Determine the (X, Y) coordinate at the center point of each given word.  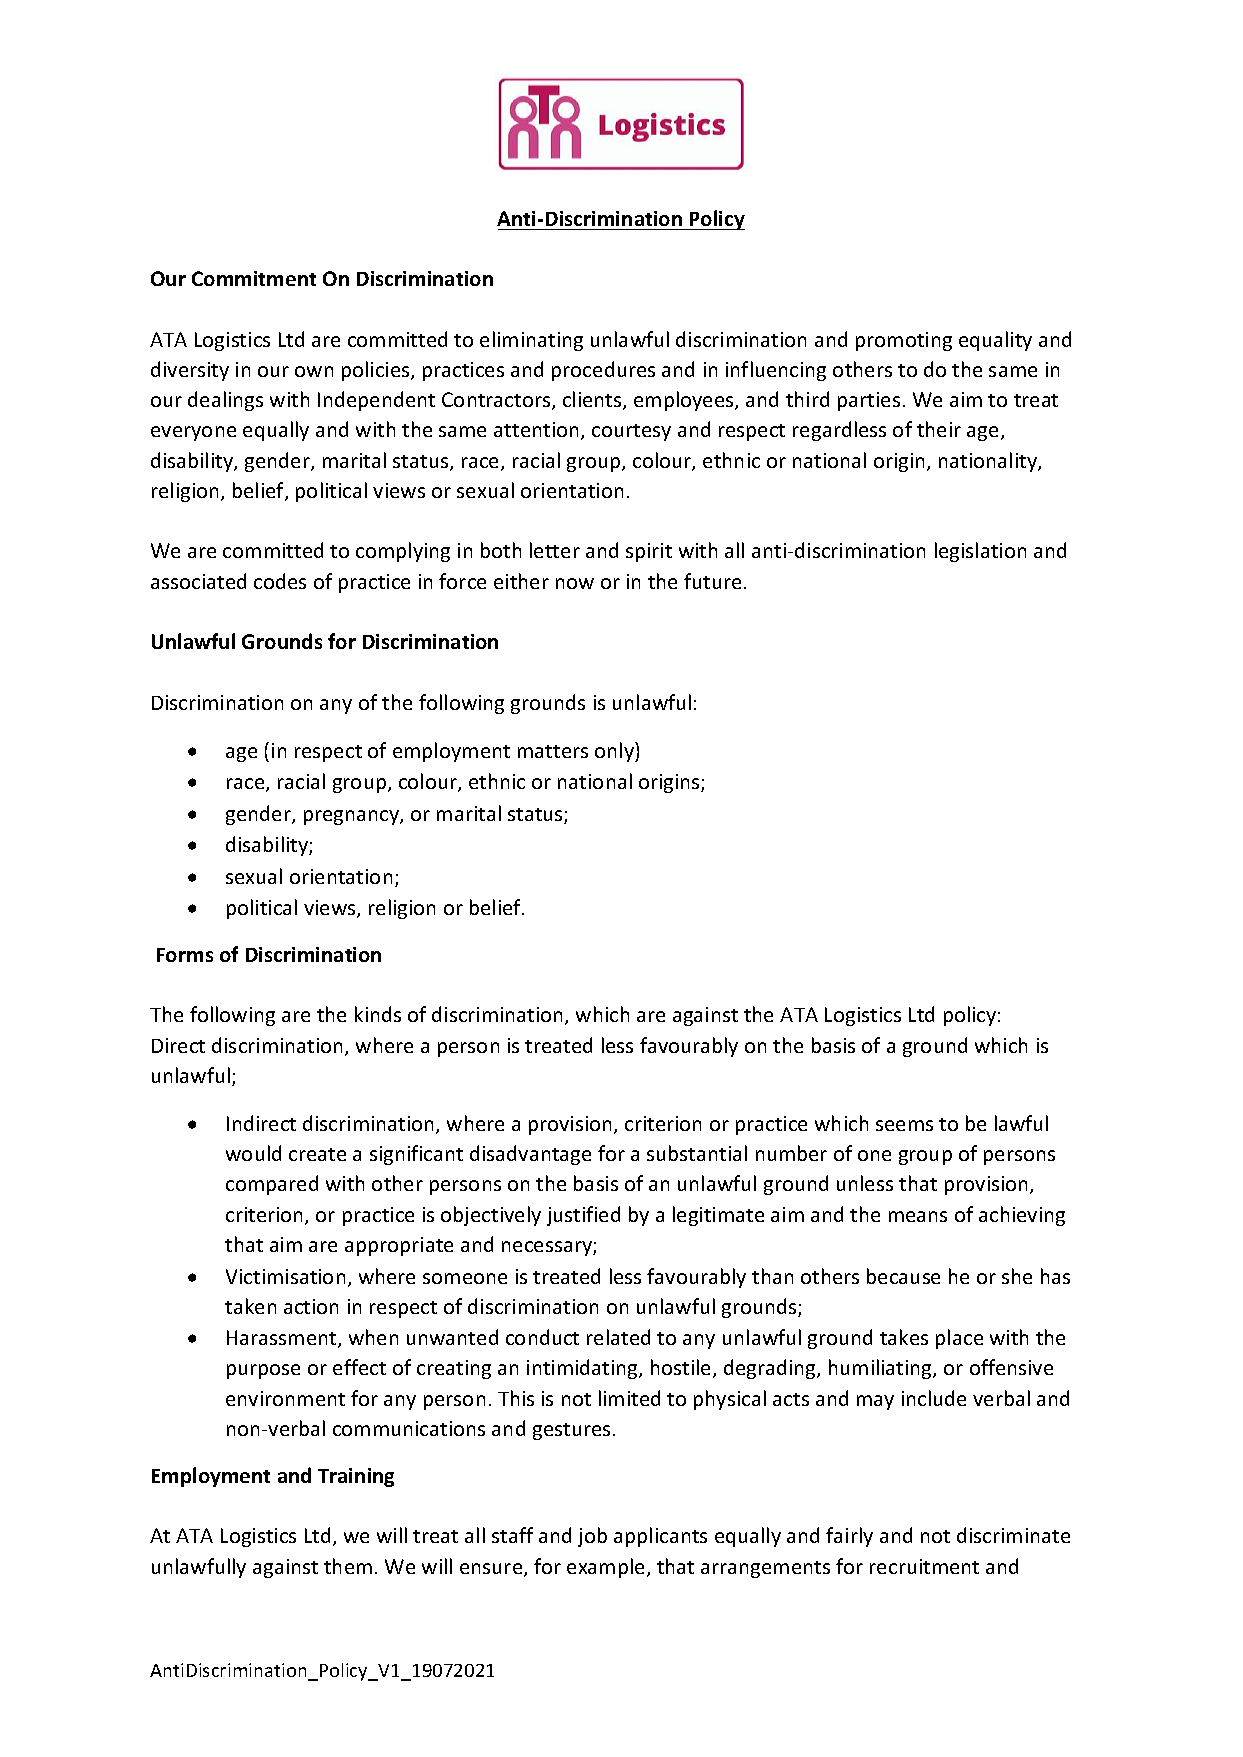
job (592, 1537)
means (918, 1216)
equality (995, 341)
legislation (980, 552)
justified (583, 1216)
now (575, 583)
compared (272, 1185)
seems (904, 1125)
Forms (185, 955)
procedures (603, 371)
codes (280, 581)
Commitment (254, 278)
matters (553, 751)
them (348, 1566)
